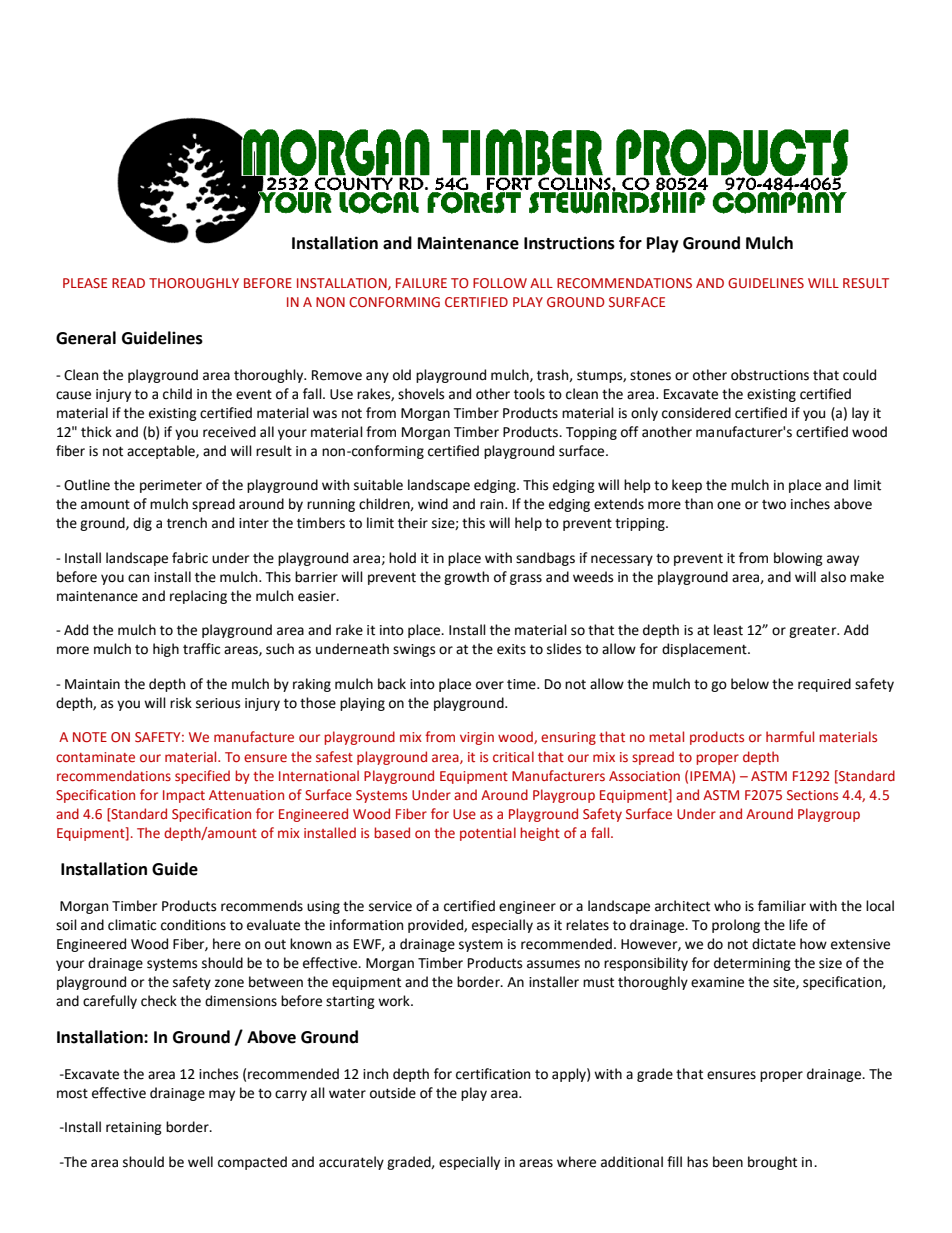 The image size is (952, 1233). Describe the element at coordinates (490, 685) in the image. I see `over` at that location.
